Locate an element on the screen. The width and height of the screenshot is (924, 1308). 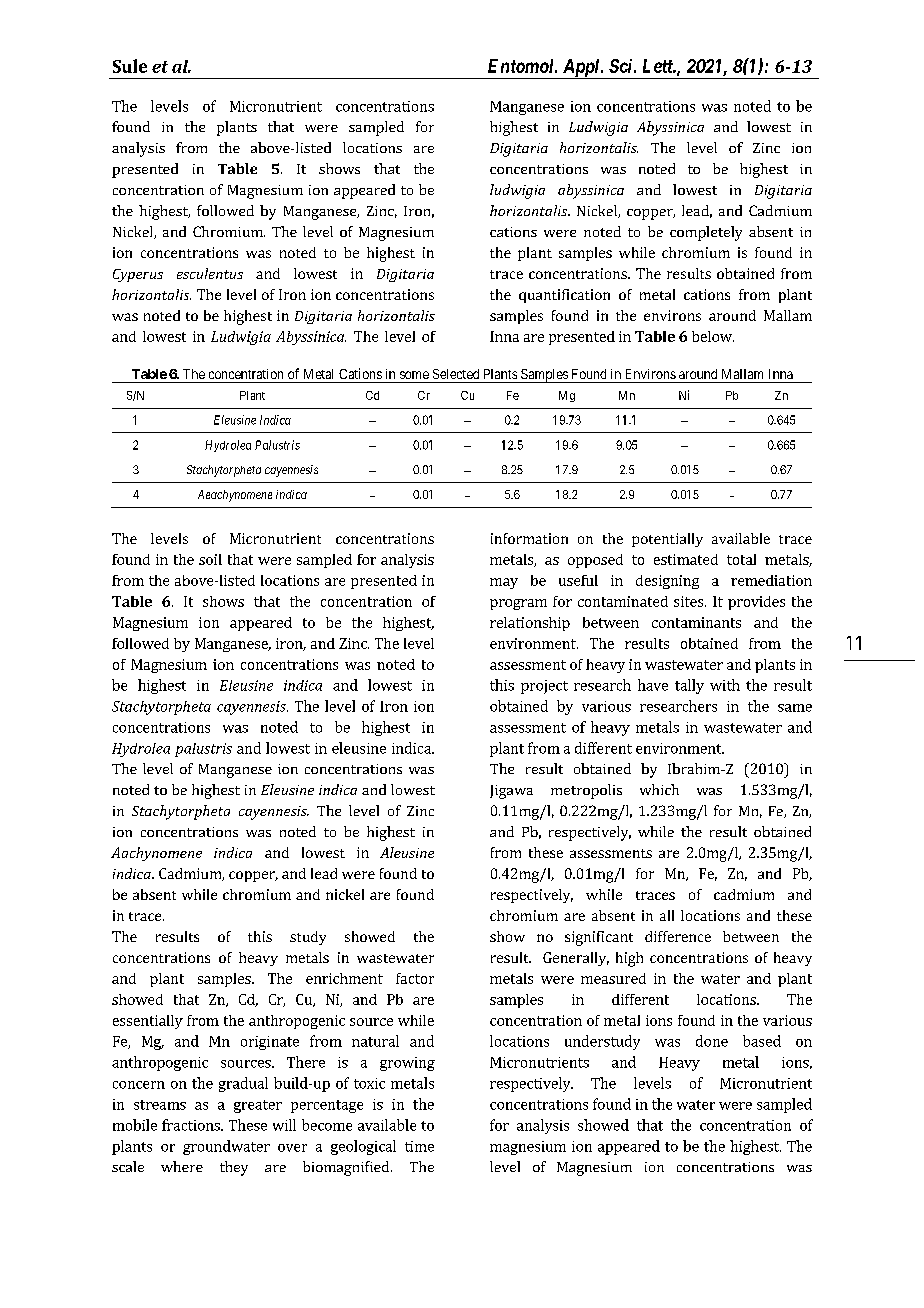
may is located at coordinates (504, 583).
